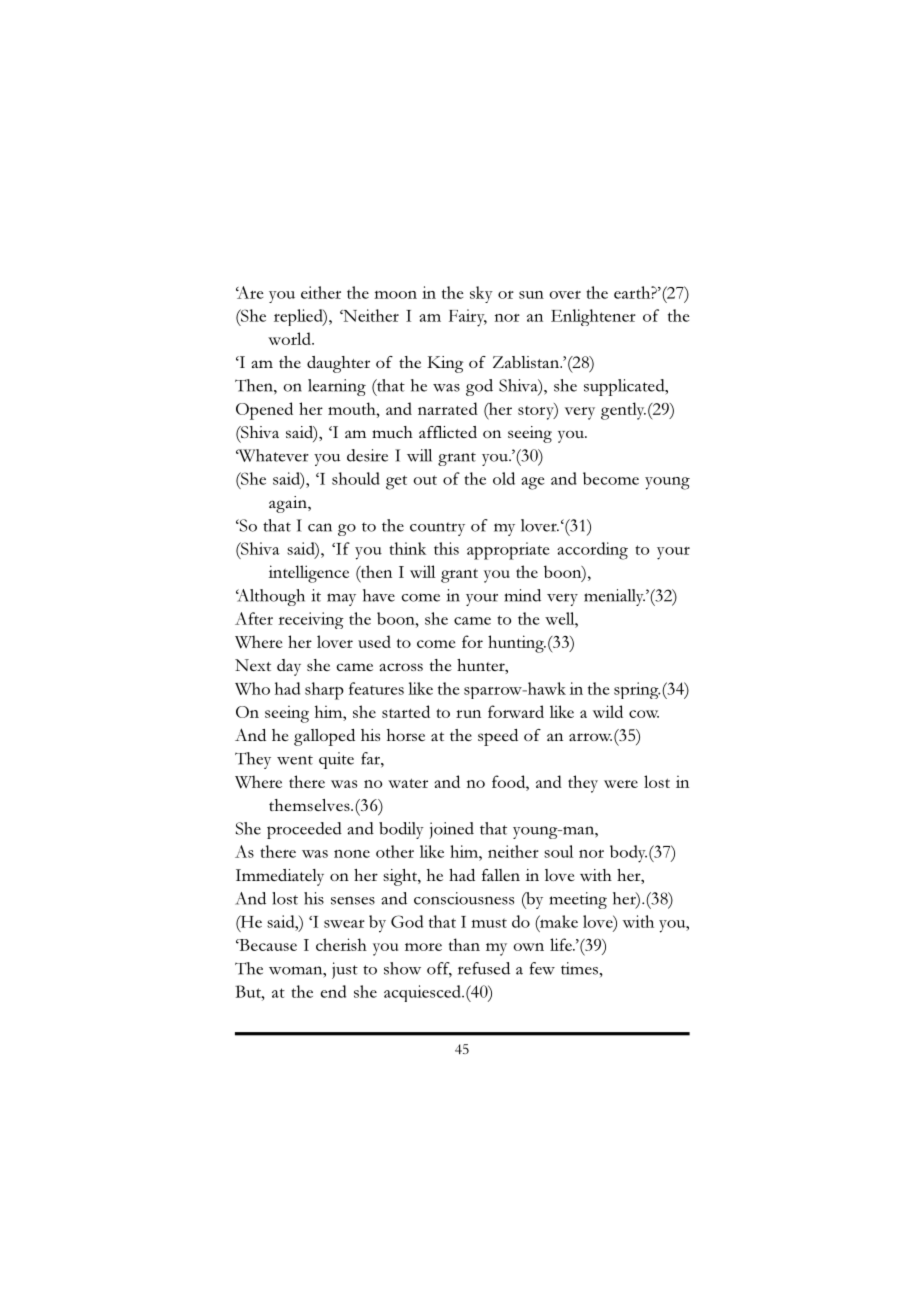 This screenshot has width=924, height=1307. I want to click on across, so click(401, 667).
